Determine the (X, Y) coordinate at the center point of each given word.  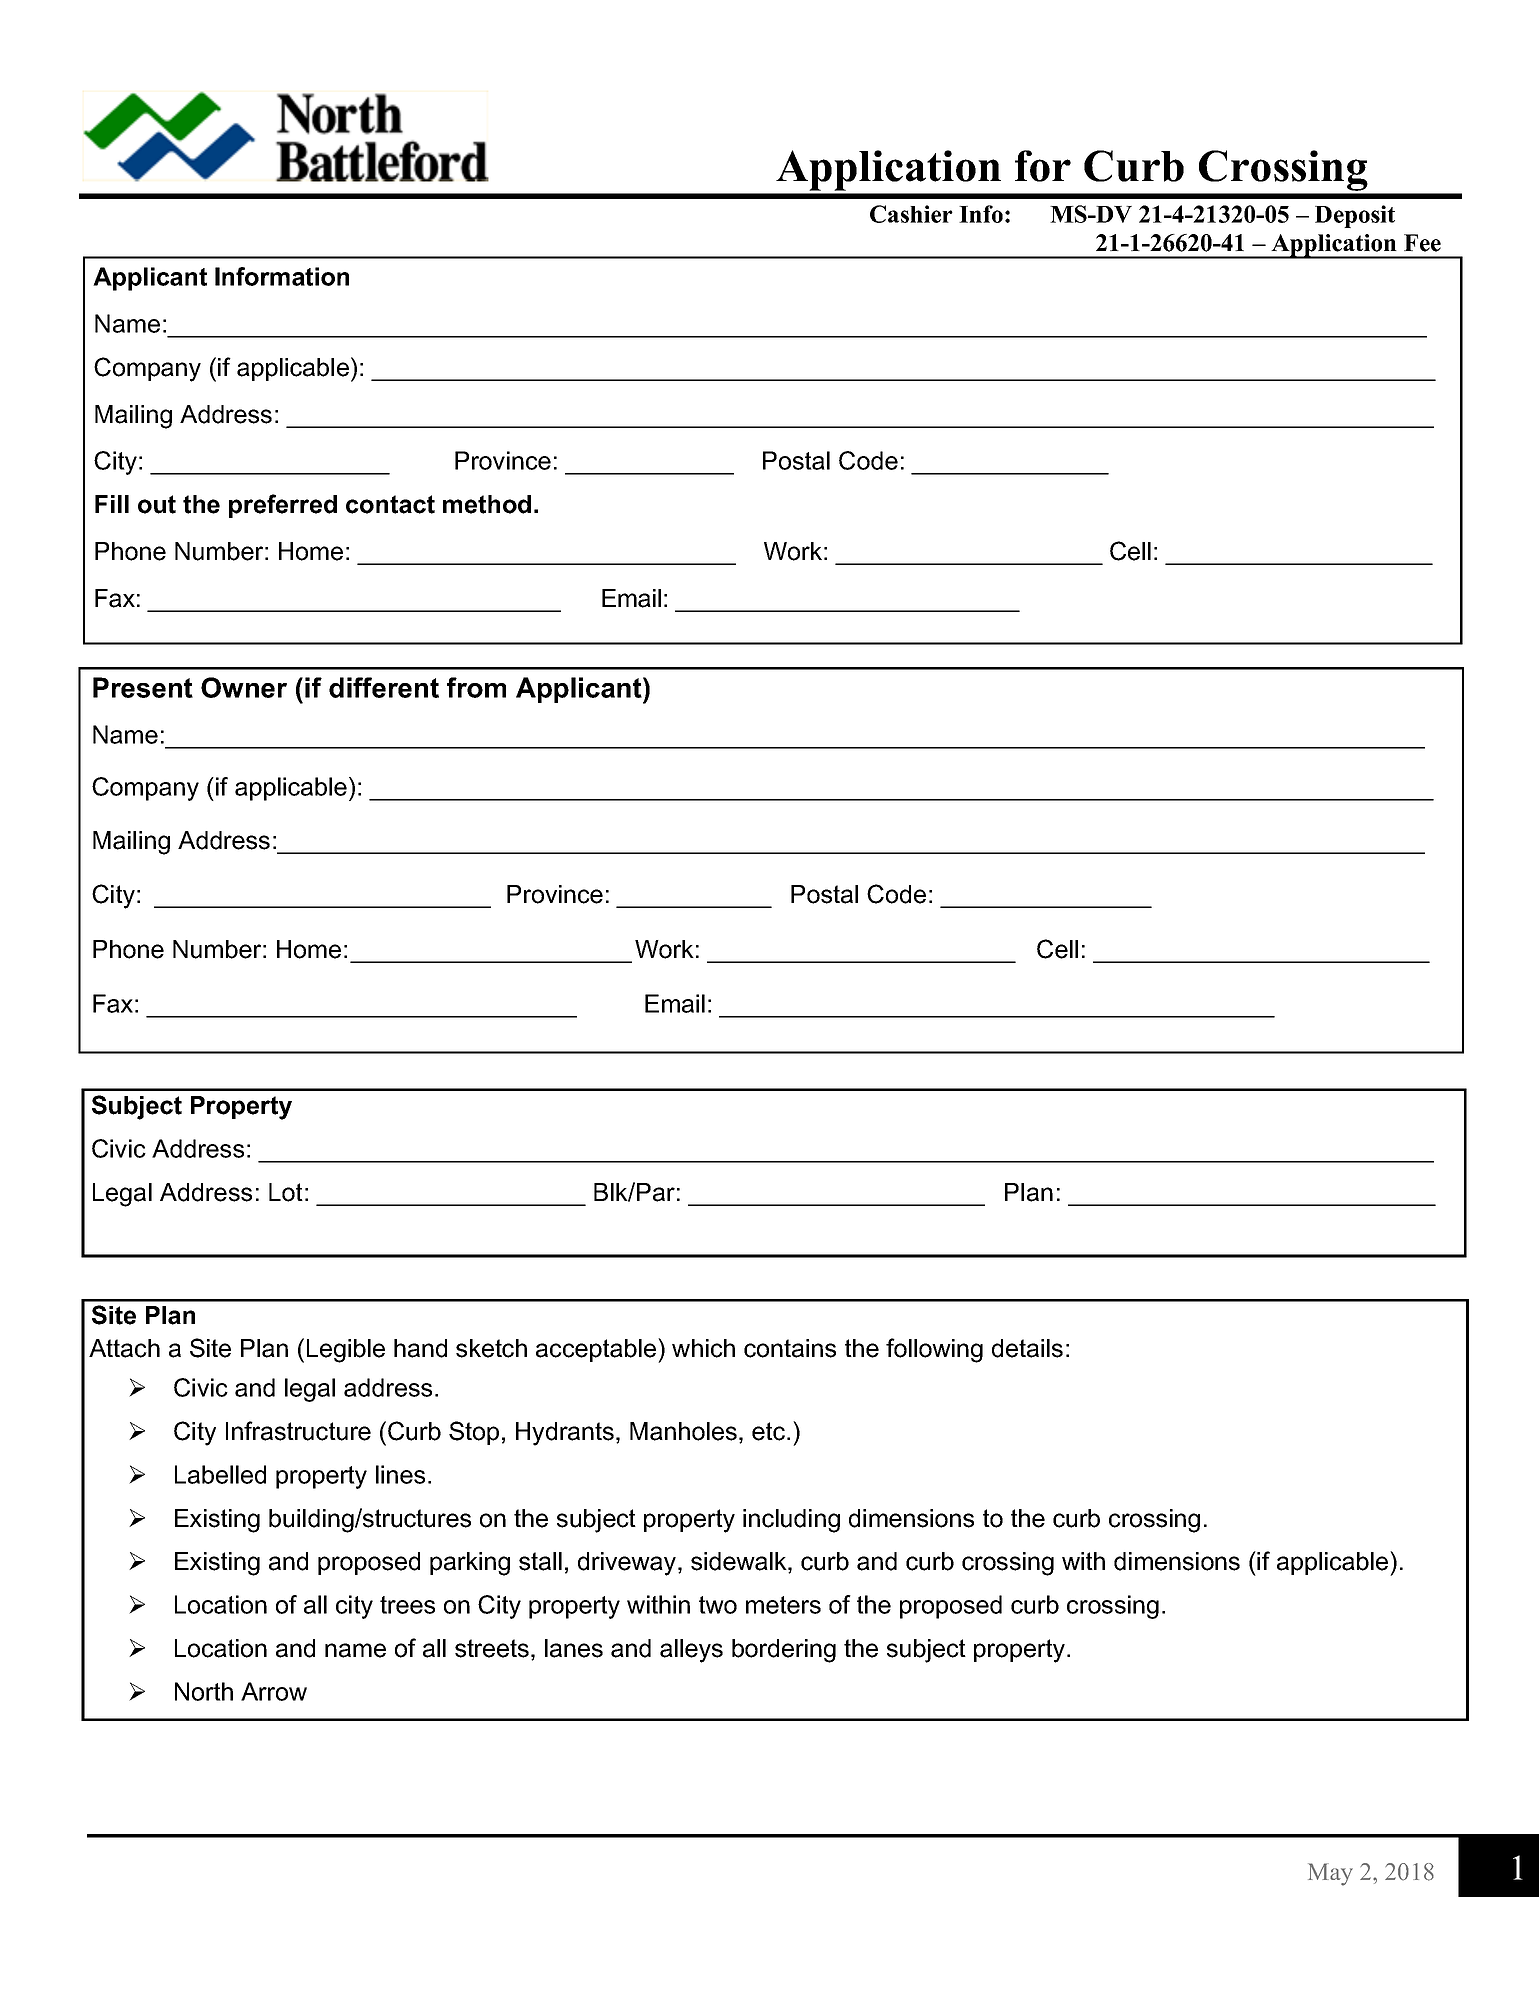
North (204, 1691)
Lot (286, 1192)
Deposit (1355, 216)
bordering (784, 1651)
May (1330, 1874)
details (1027, 1348)
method (487, 504)
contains (790, 1348)
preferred (283, 506)
